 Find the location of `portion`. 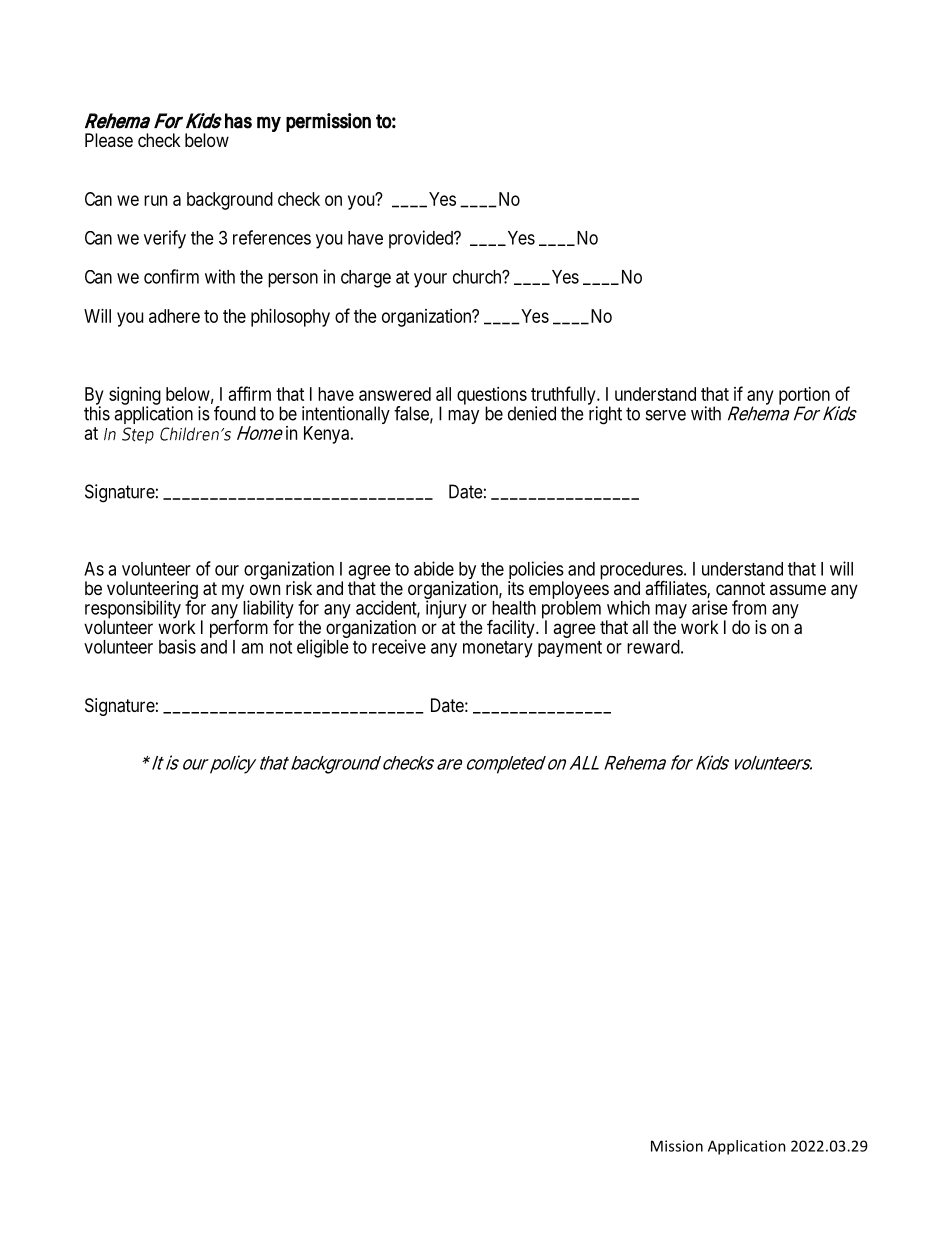

portion is located at coordinates (804, 397).
